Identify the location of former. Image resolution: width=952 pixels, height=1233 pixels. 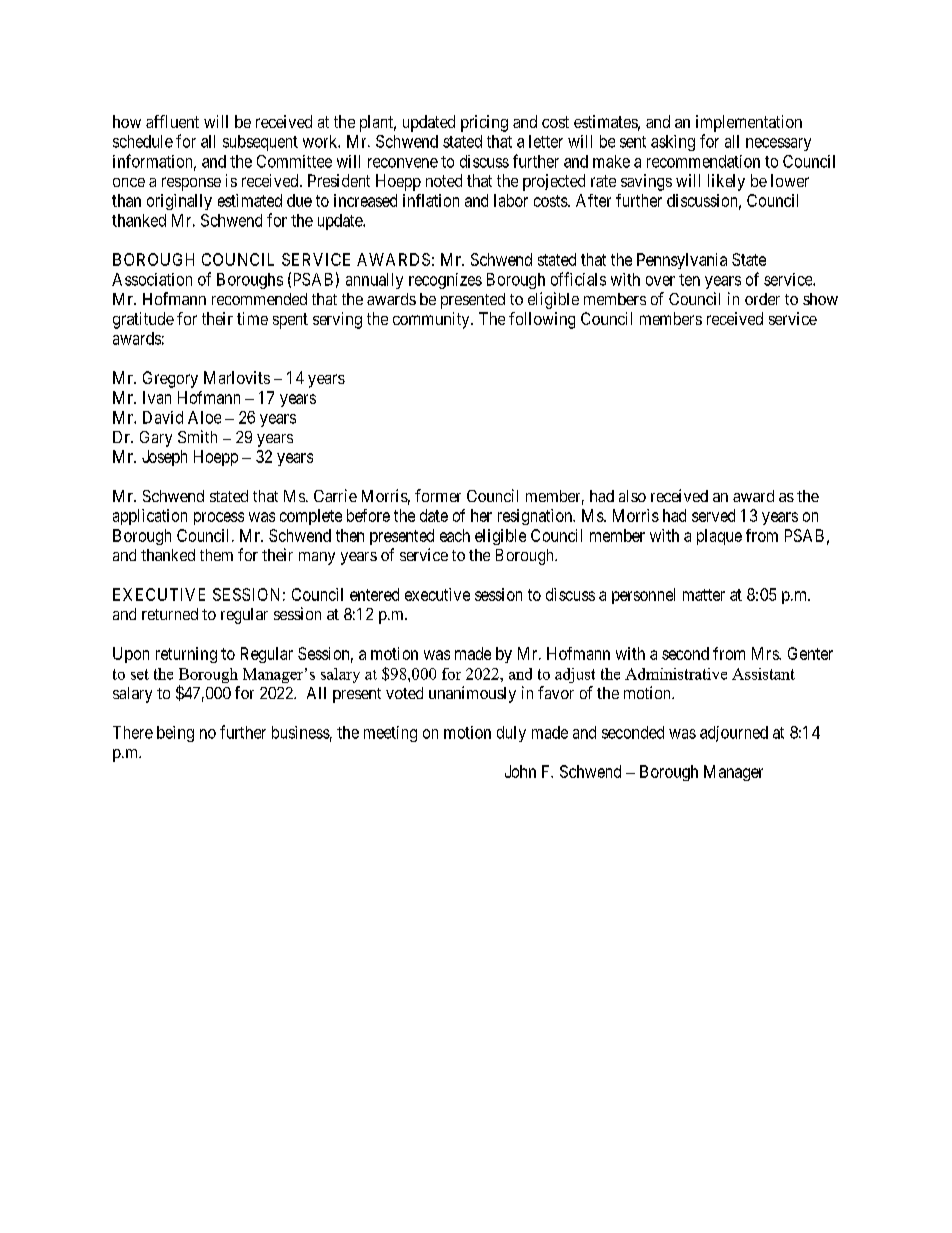
(438, 495).
